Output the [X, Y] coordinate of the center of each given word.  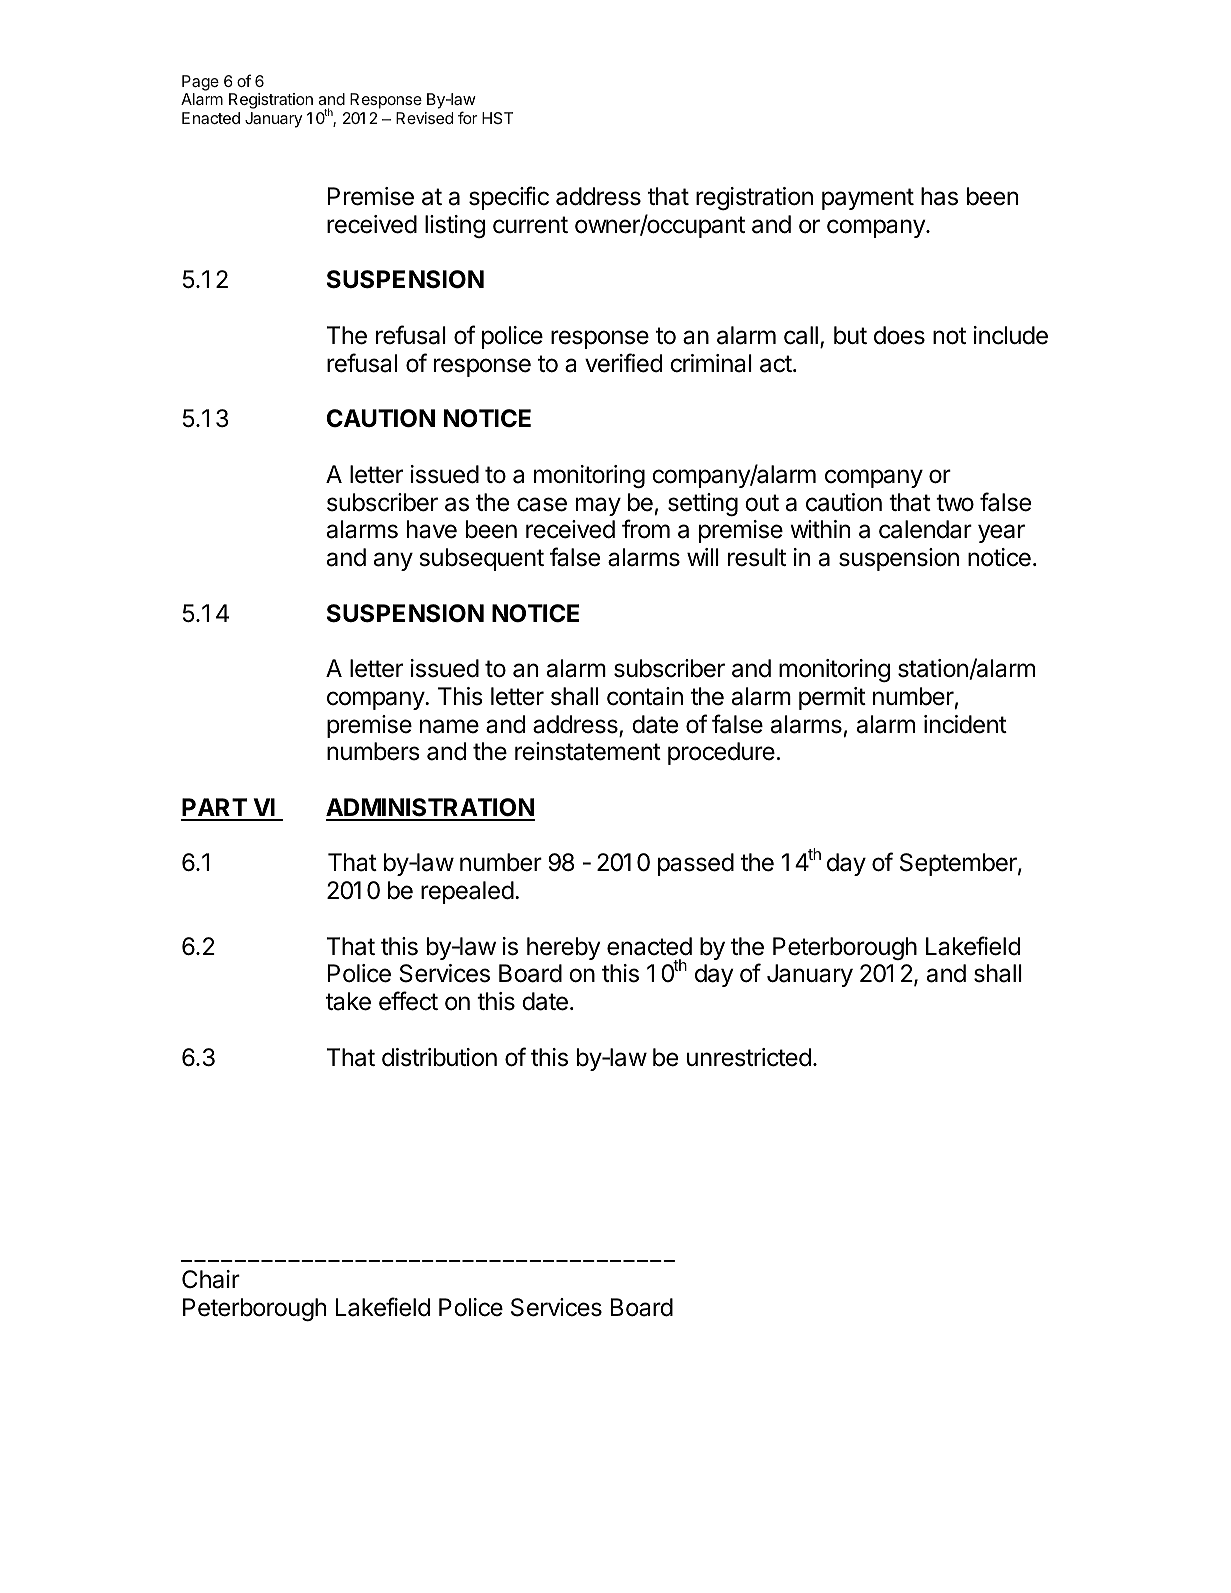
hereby [563, 948]
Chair [211, 1279]
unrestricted [749, 1057]
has [939, 196]
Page [200, 83]
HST [497, 118]
